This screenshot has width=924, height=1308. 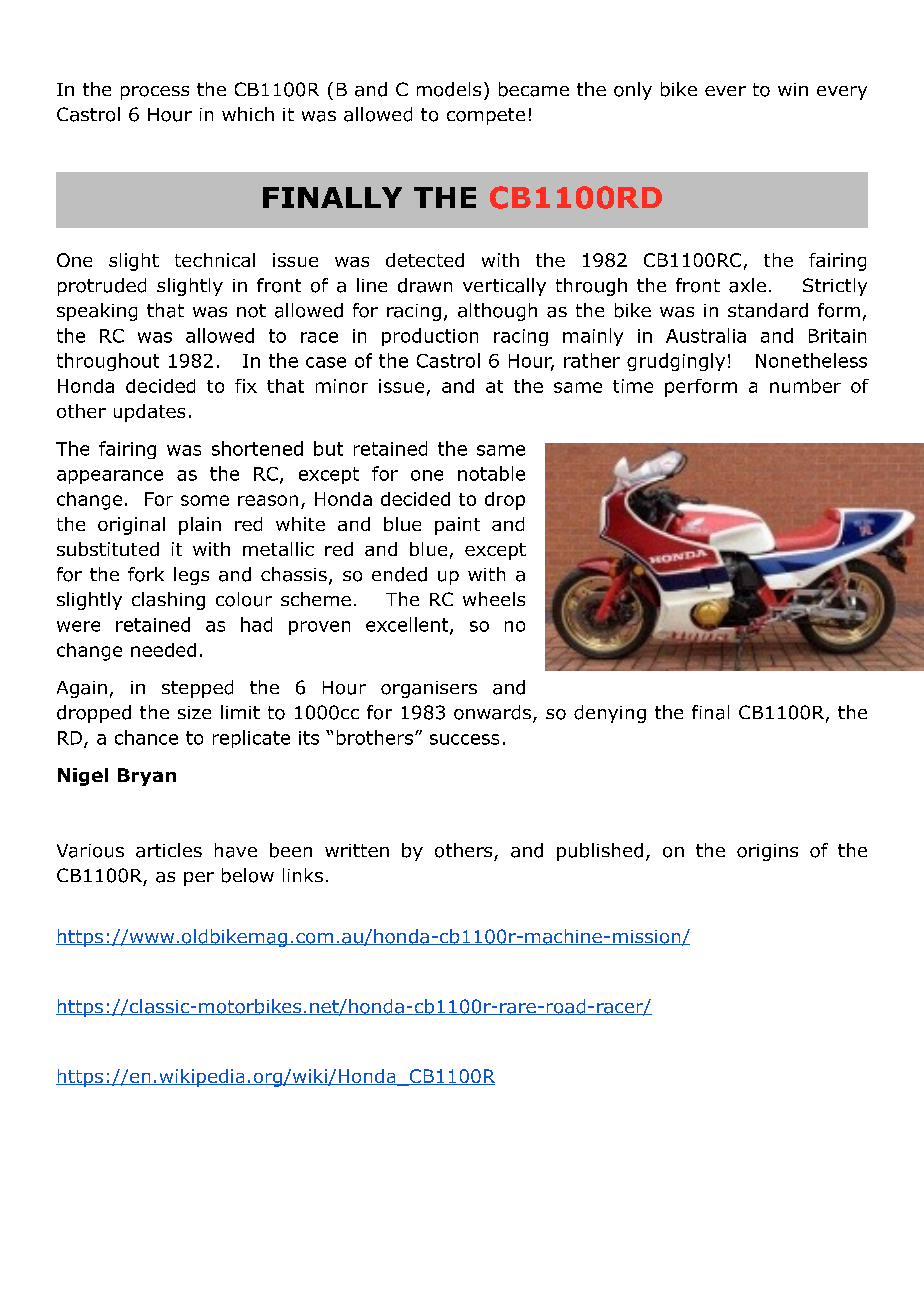 I want to click on notable, so click(x=491, y=473).
